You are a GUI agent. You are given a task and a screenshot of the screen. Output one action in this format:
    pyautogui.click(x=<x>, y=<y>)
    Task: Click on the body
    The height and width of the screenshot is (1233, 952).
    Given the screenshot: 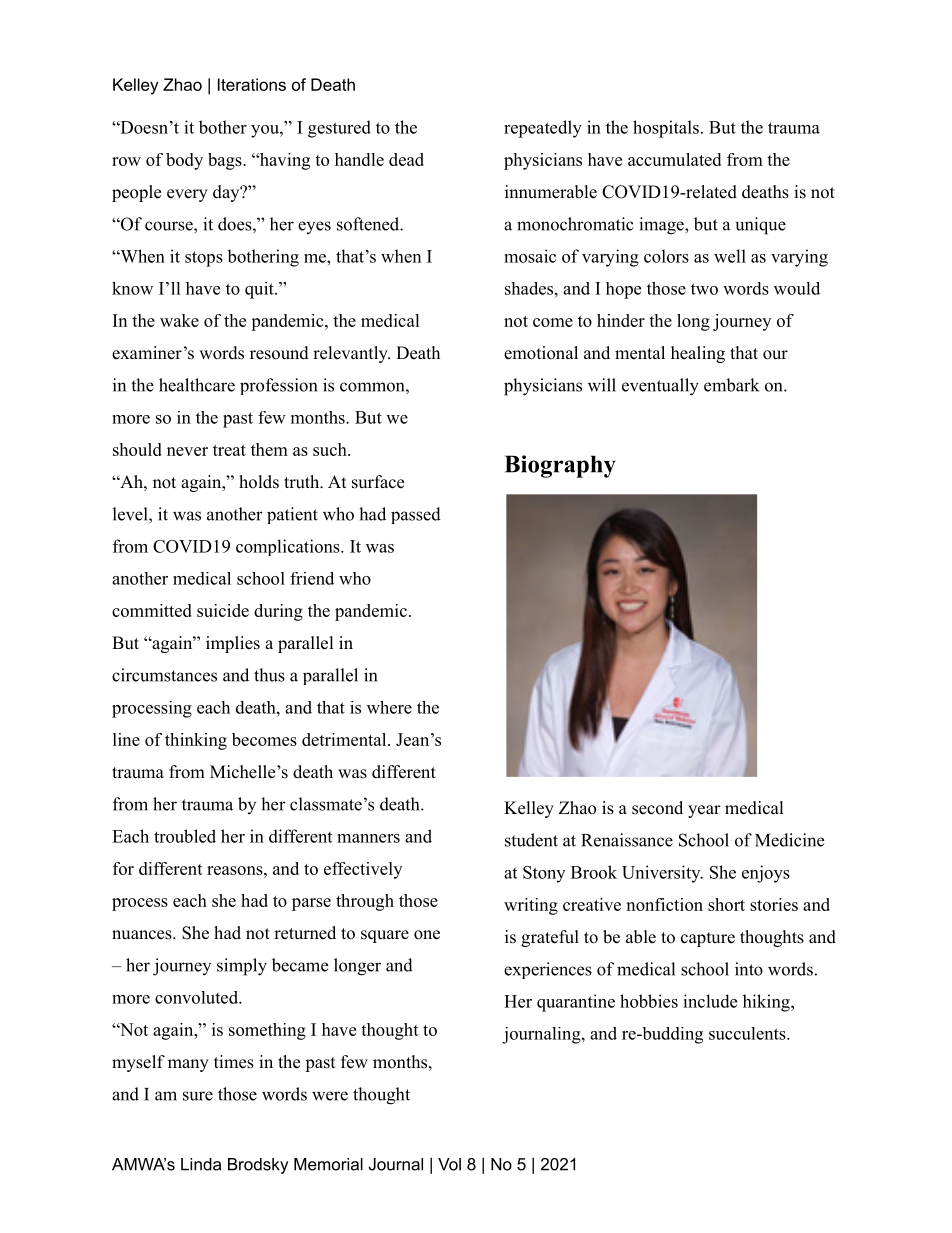 What is the action you would take?
    pyautogui.click(x=184, y=161)
